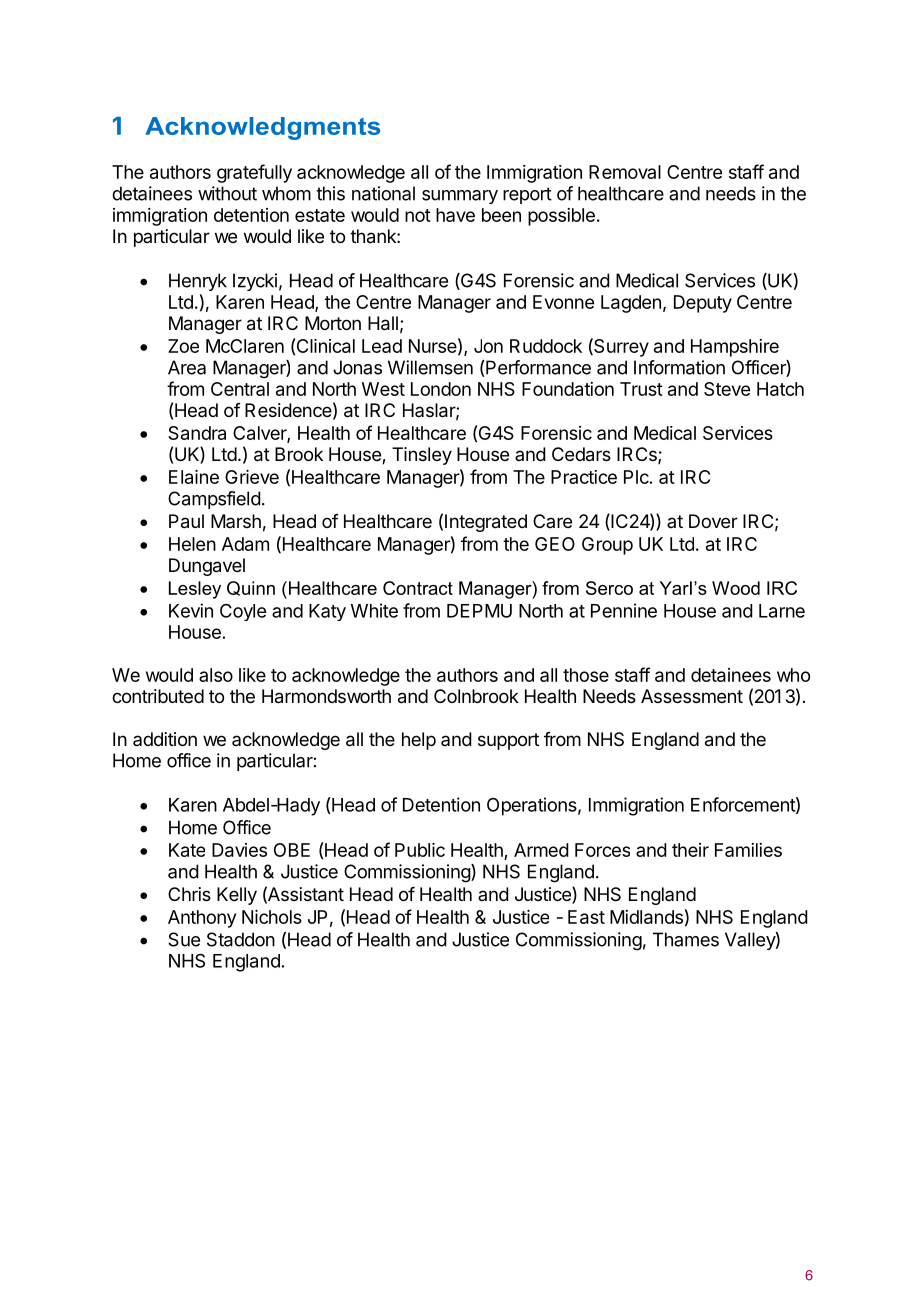 The height and width of the image is (1307, 924). I want to click on gratefully, so click(254, 173).
